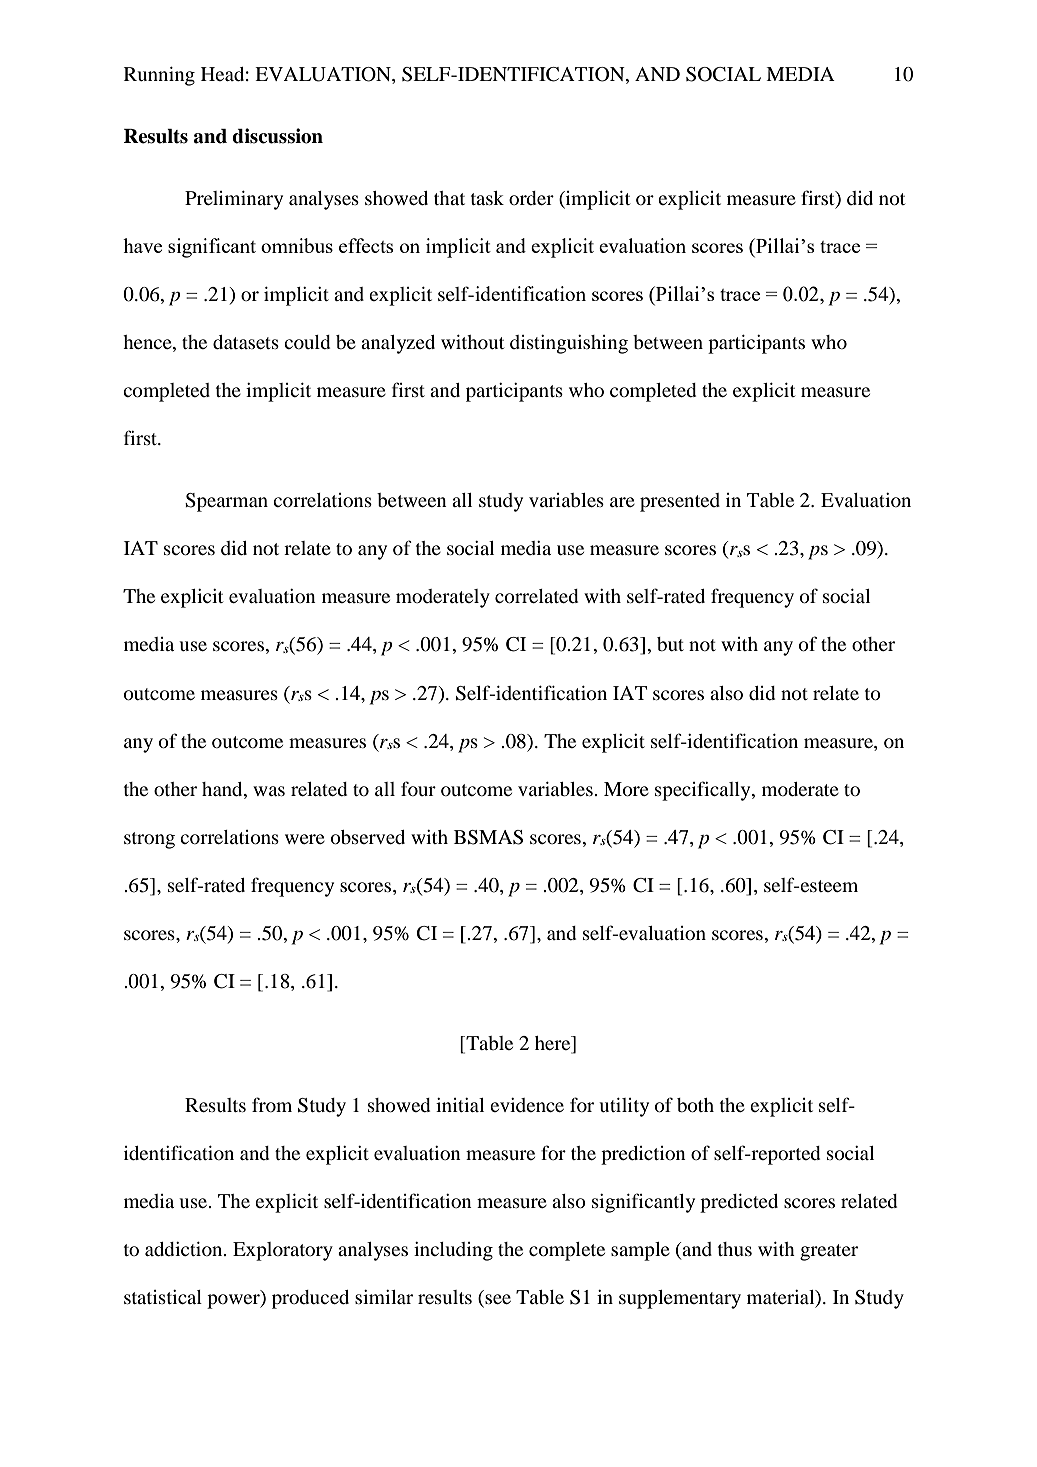 The image size is (1037, 1467). I want to click on order, so click(531, 198).
